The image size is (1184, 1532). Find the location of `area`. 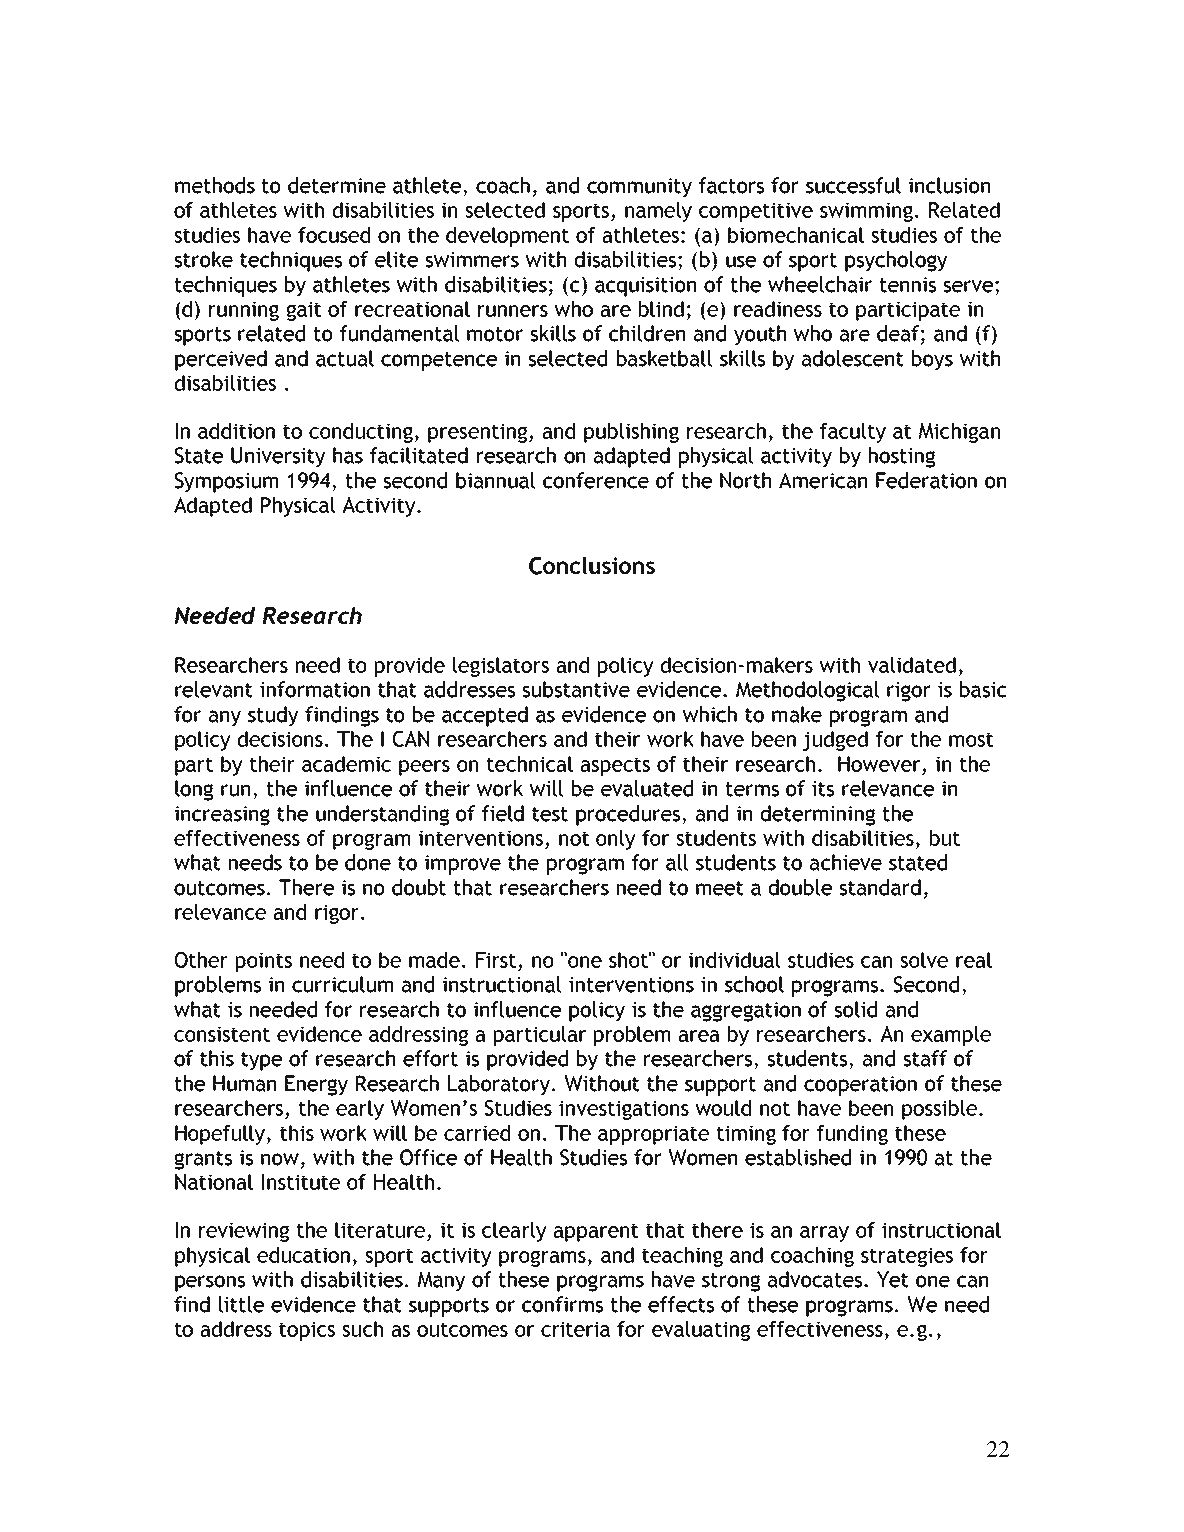

area is located at coordinates (699, 1036).
